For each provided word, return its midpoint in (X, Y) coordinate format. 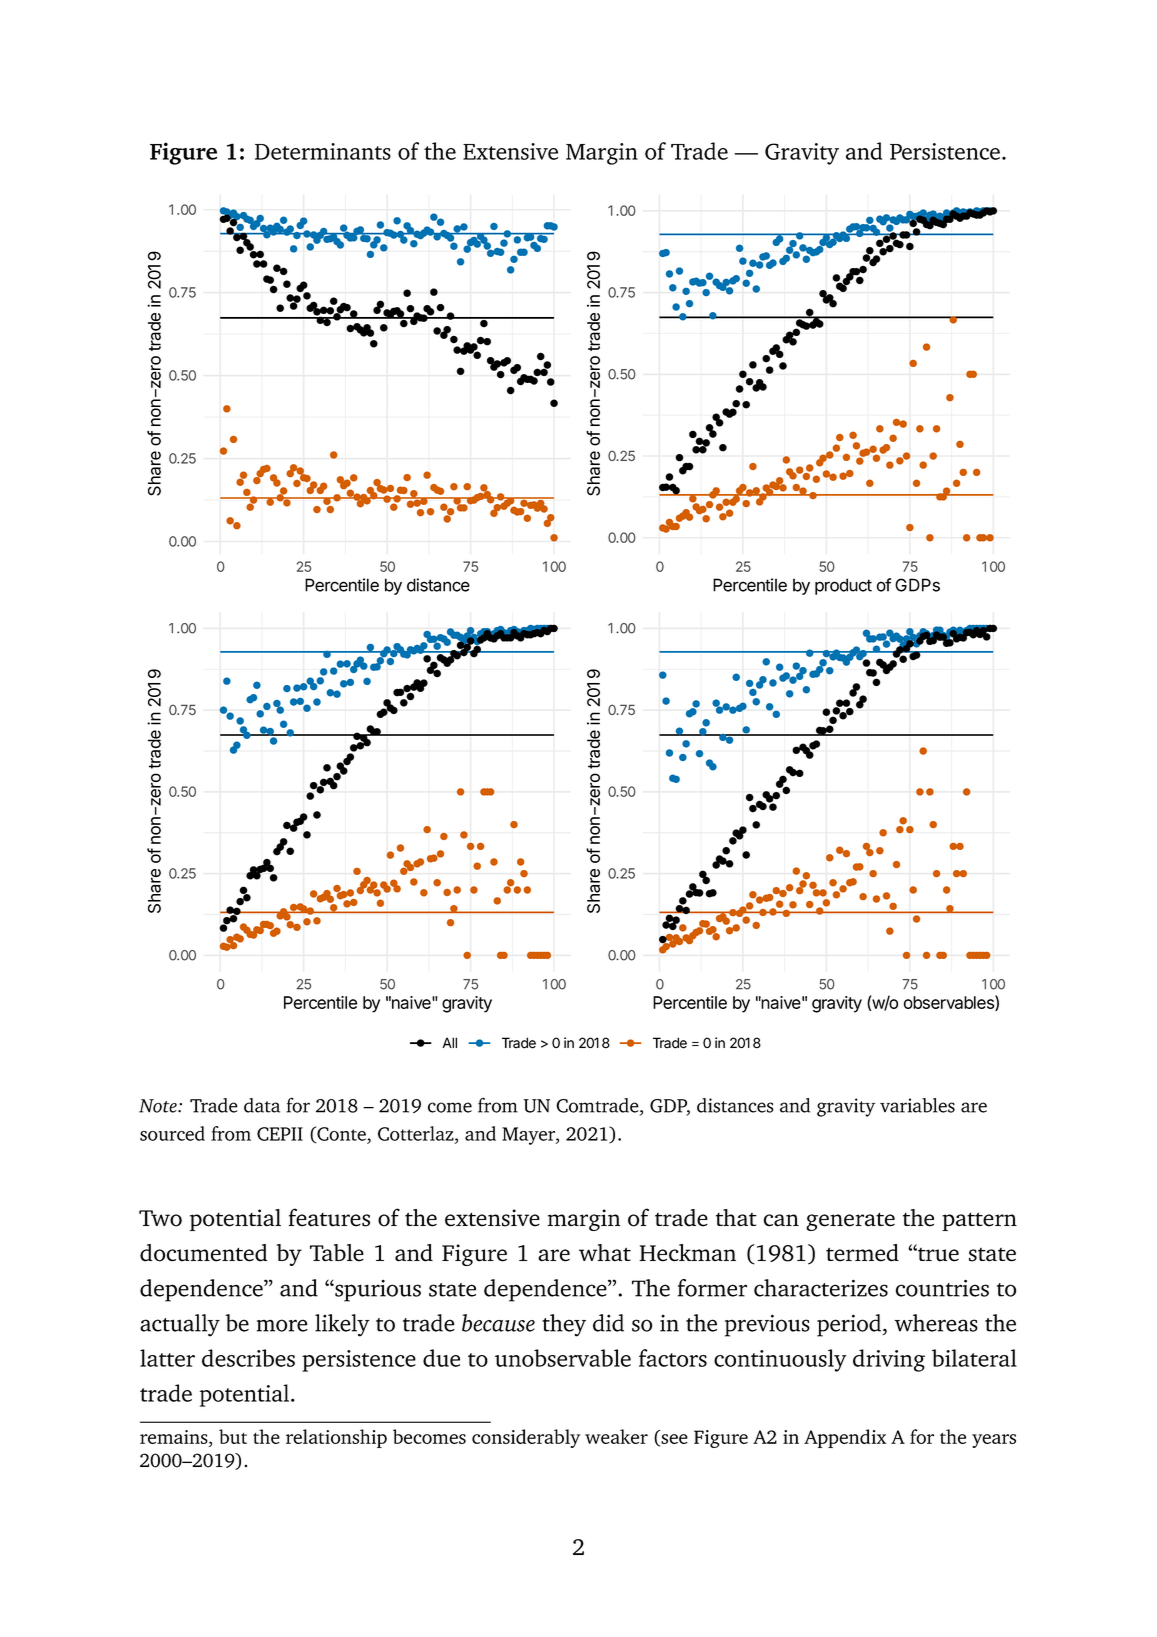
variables (917, 1105)
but (233, 1436)
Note (159, 1106)
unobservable (563, 1358)
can (781, 1220)
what (605, 1253)
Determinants (323, 151)
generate (850, 1221)
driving (889, 1360)
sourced (172, 1133)
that (736, 1218)
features (329, 1217)
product (843, 586)
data (262, 1105)
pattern (979, 1221)
